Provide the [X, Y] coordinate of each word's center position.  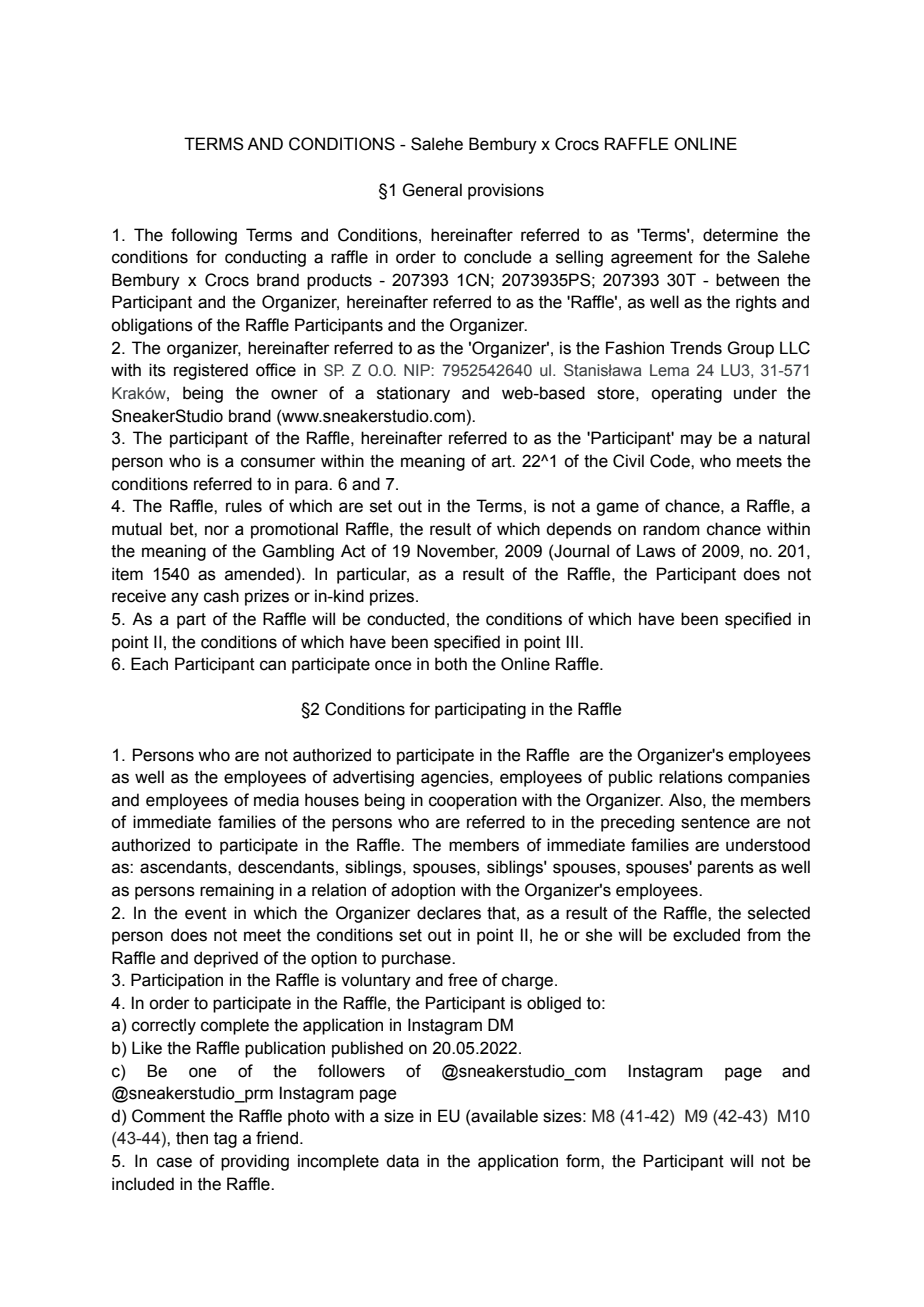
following [204, 236]
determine [740, 235]
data [402, 1161]
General [432, 190]
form [584, 1161]
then [192, 1138]
